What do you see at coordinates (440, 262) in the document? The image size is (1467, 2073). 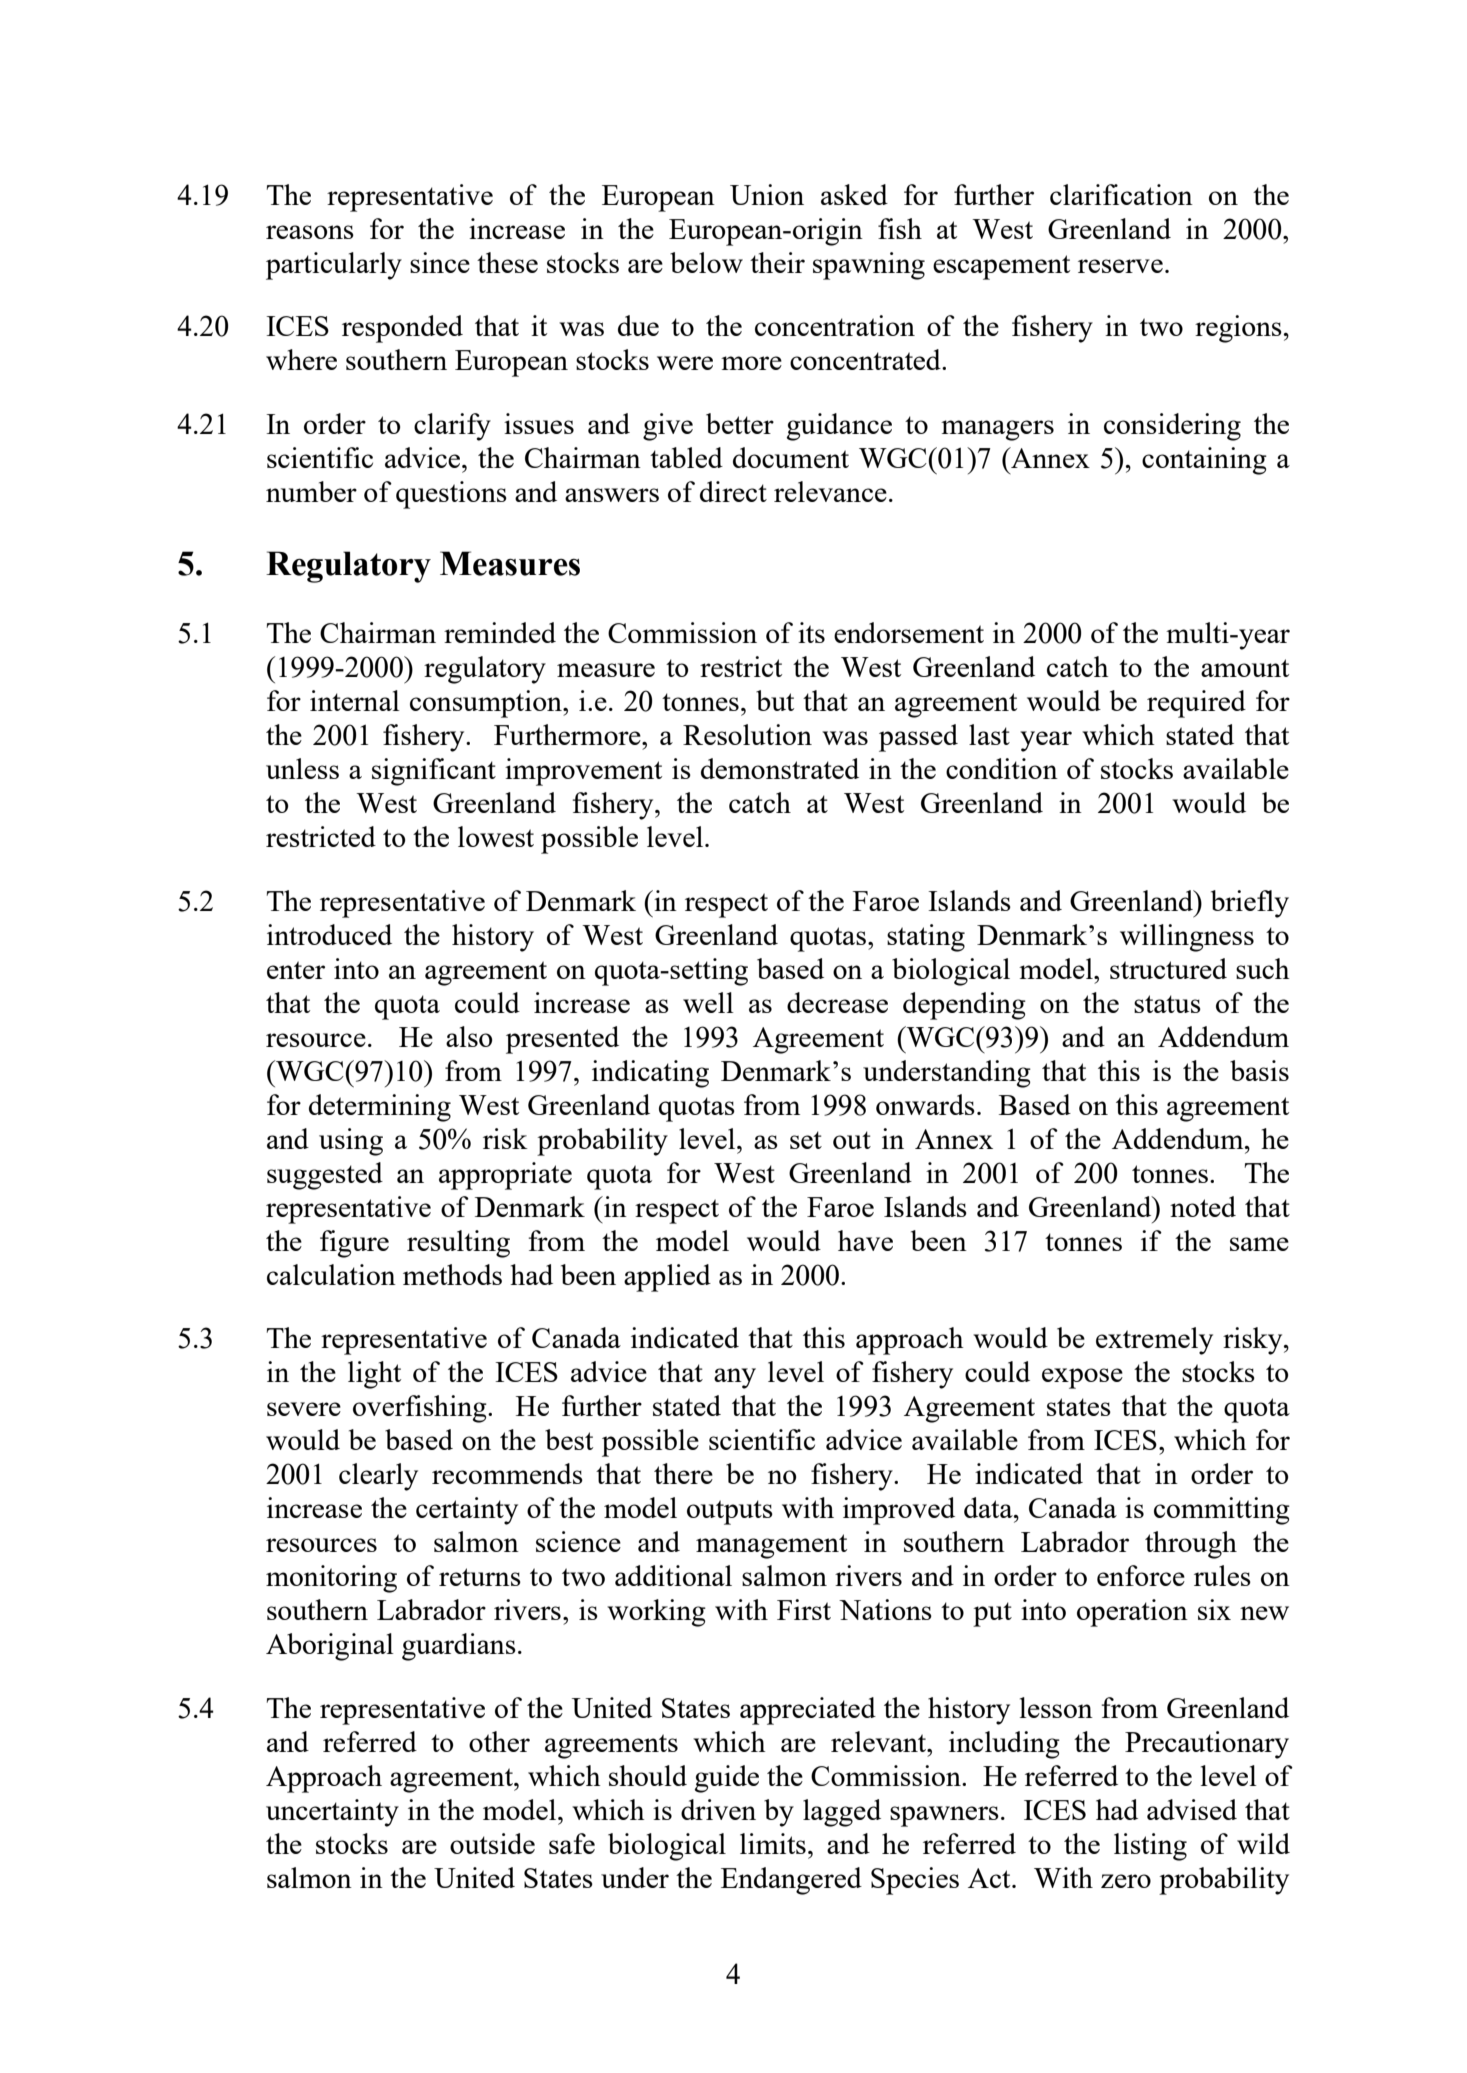 I see `since` at bounding box center [440, 262].
